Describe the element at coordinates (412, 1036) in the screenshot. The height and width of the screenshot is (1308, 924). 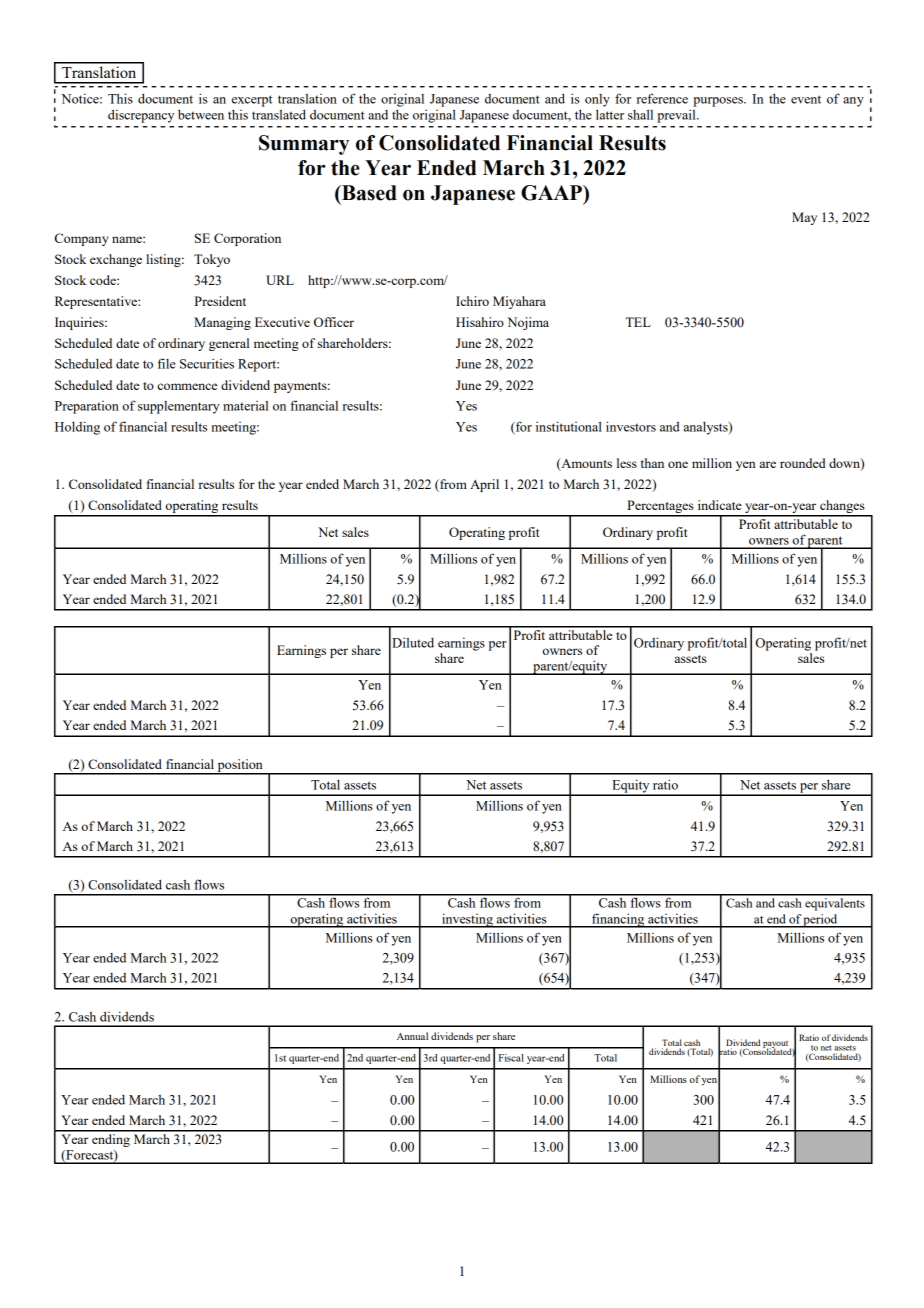
I see `Annual` at that location.
